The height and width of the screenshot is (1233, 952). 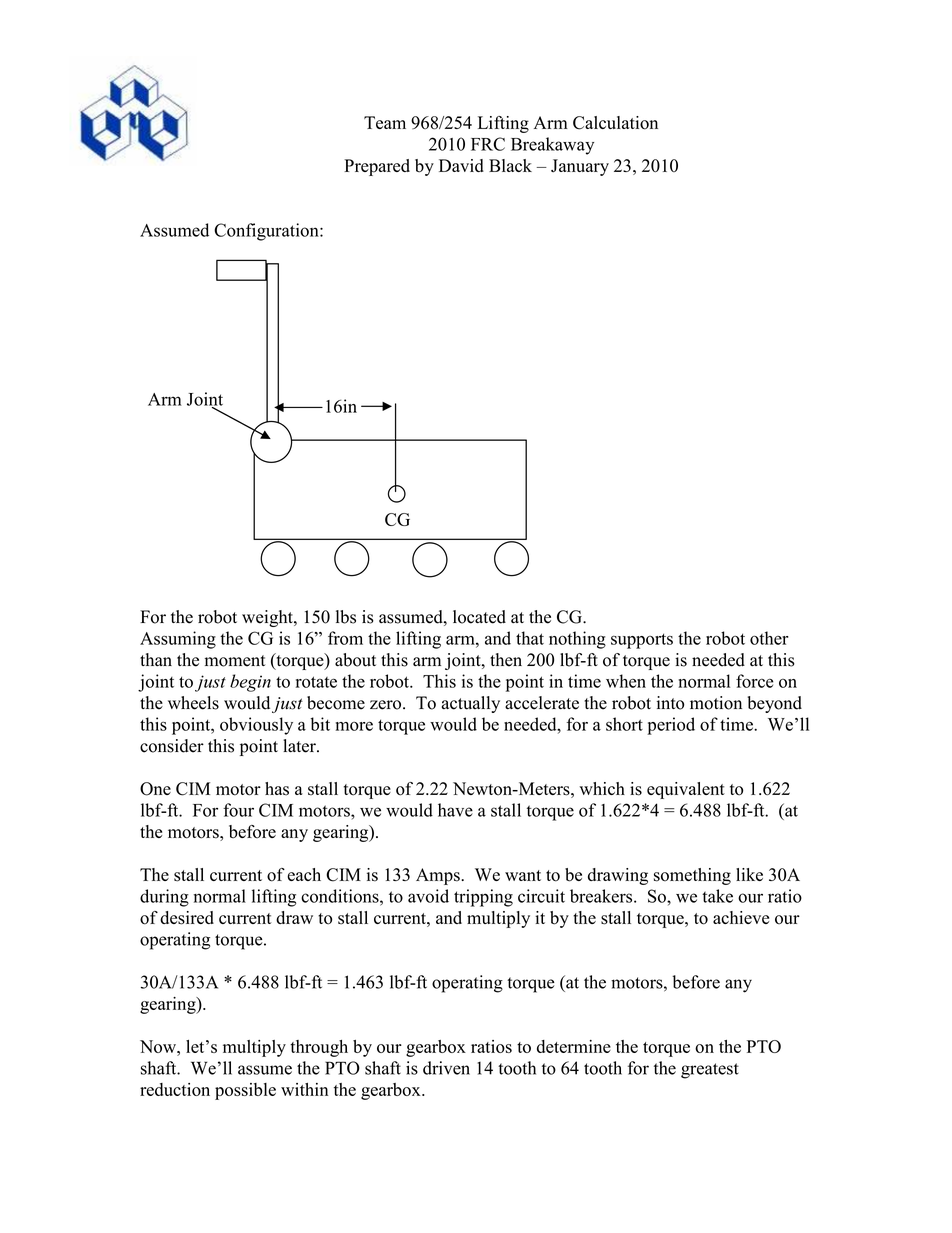 What do you see at coordinates (479, 617) in the screenshot?
I see `located` at bounding box center [479, 617].
